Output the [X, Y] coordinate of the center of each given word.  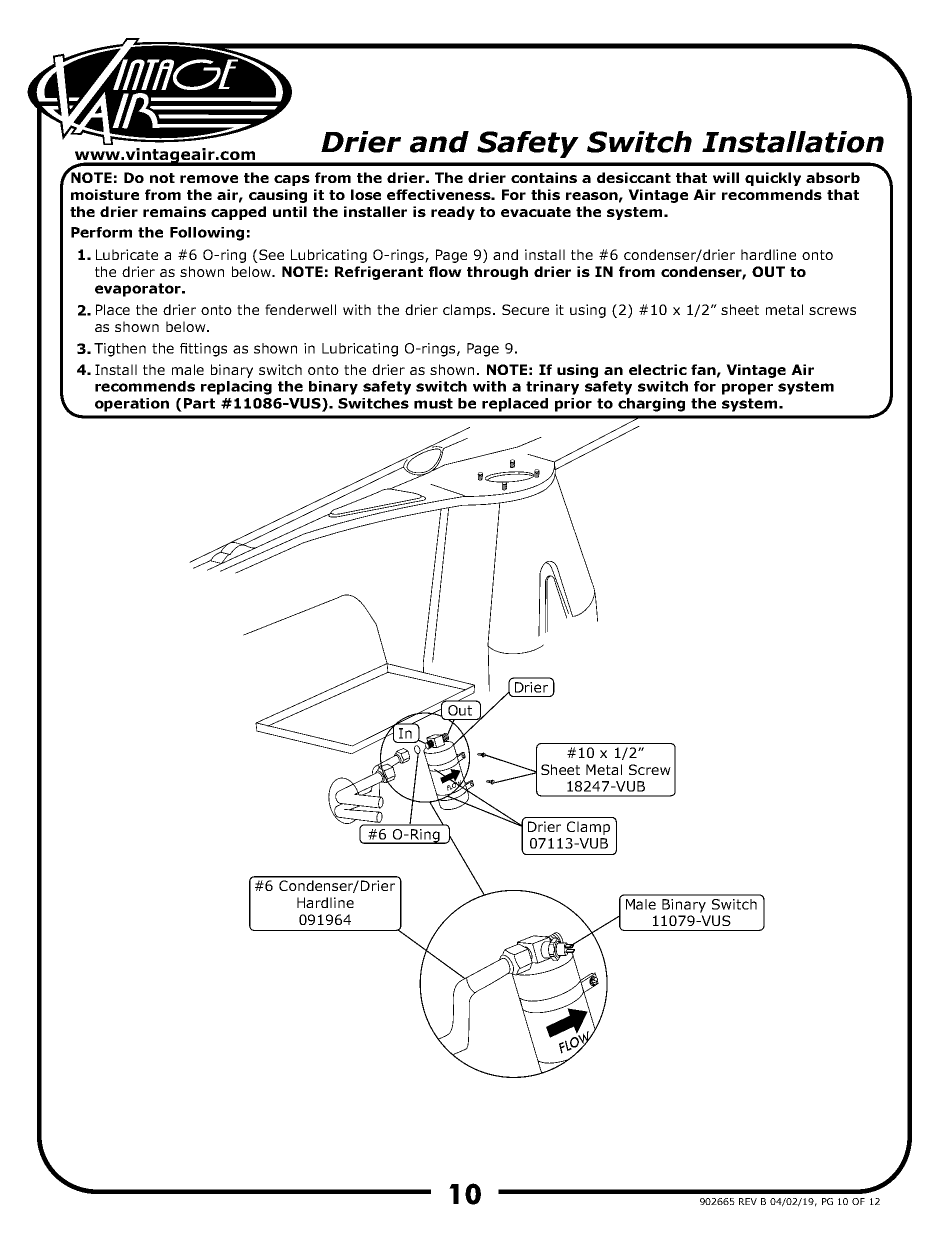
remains [174, 211]
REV [748, 1201]
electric [658, 369]
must [433, 403]
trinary [552, 388]
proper [747, 389]
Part [199, 403]
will [726, 177]
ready [453, 213]
